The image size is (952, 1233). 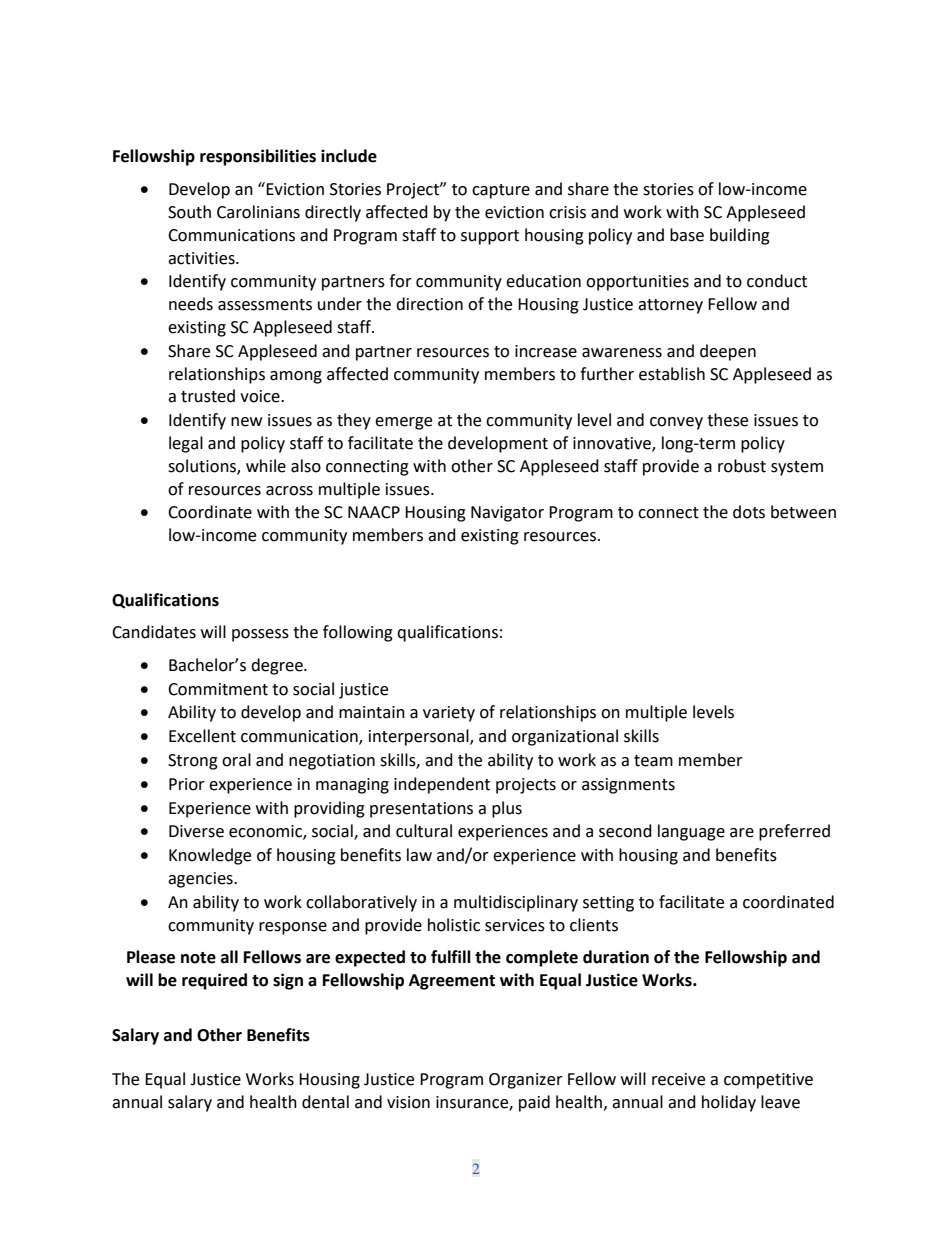 What do you see at coordinates (419, 855) in the image?
I see `law` at bounding box center [419, 855].
